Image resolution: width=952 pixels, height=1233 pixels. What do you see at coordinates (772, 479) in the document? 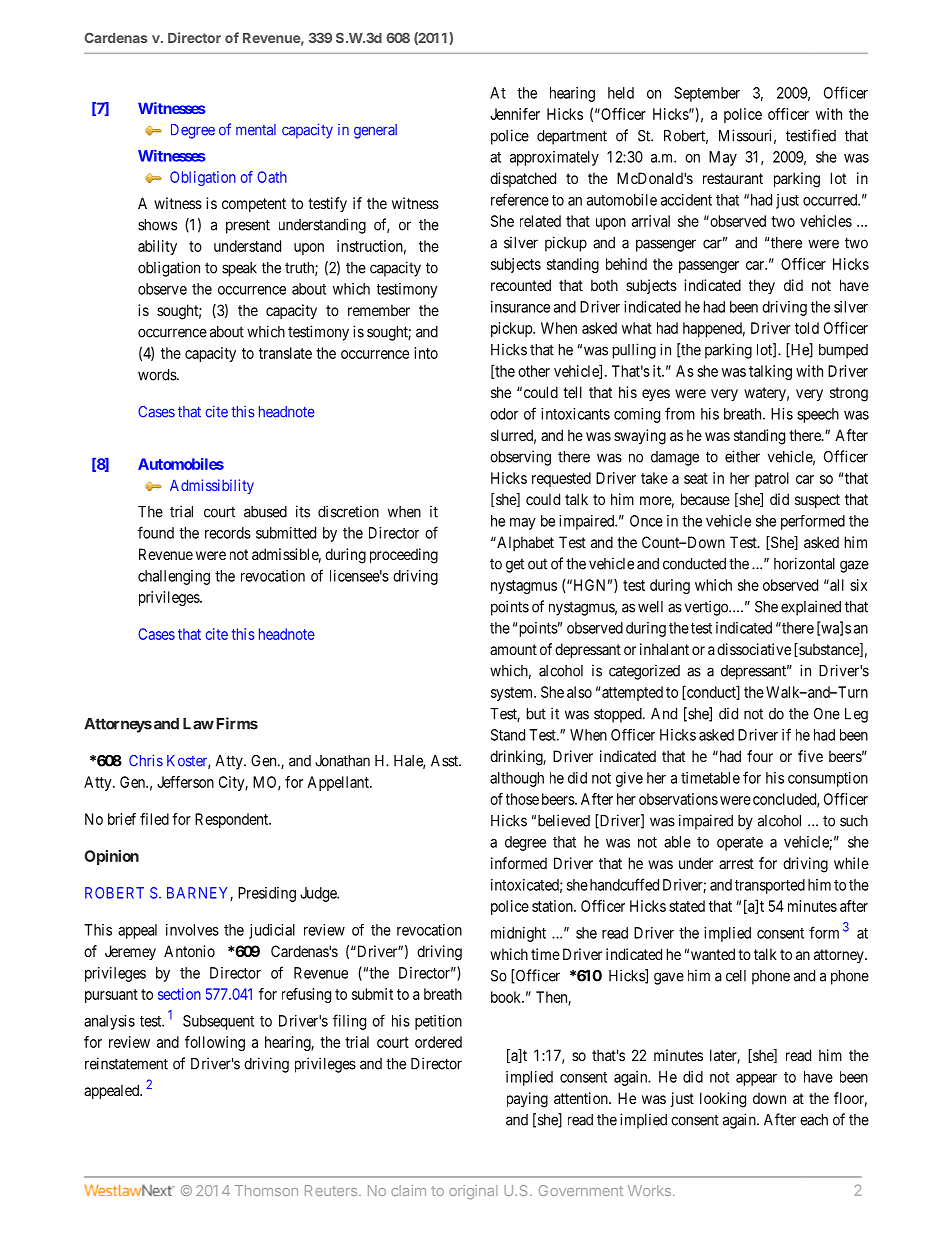
I see `patrol` at bounding box center [772, 479].
